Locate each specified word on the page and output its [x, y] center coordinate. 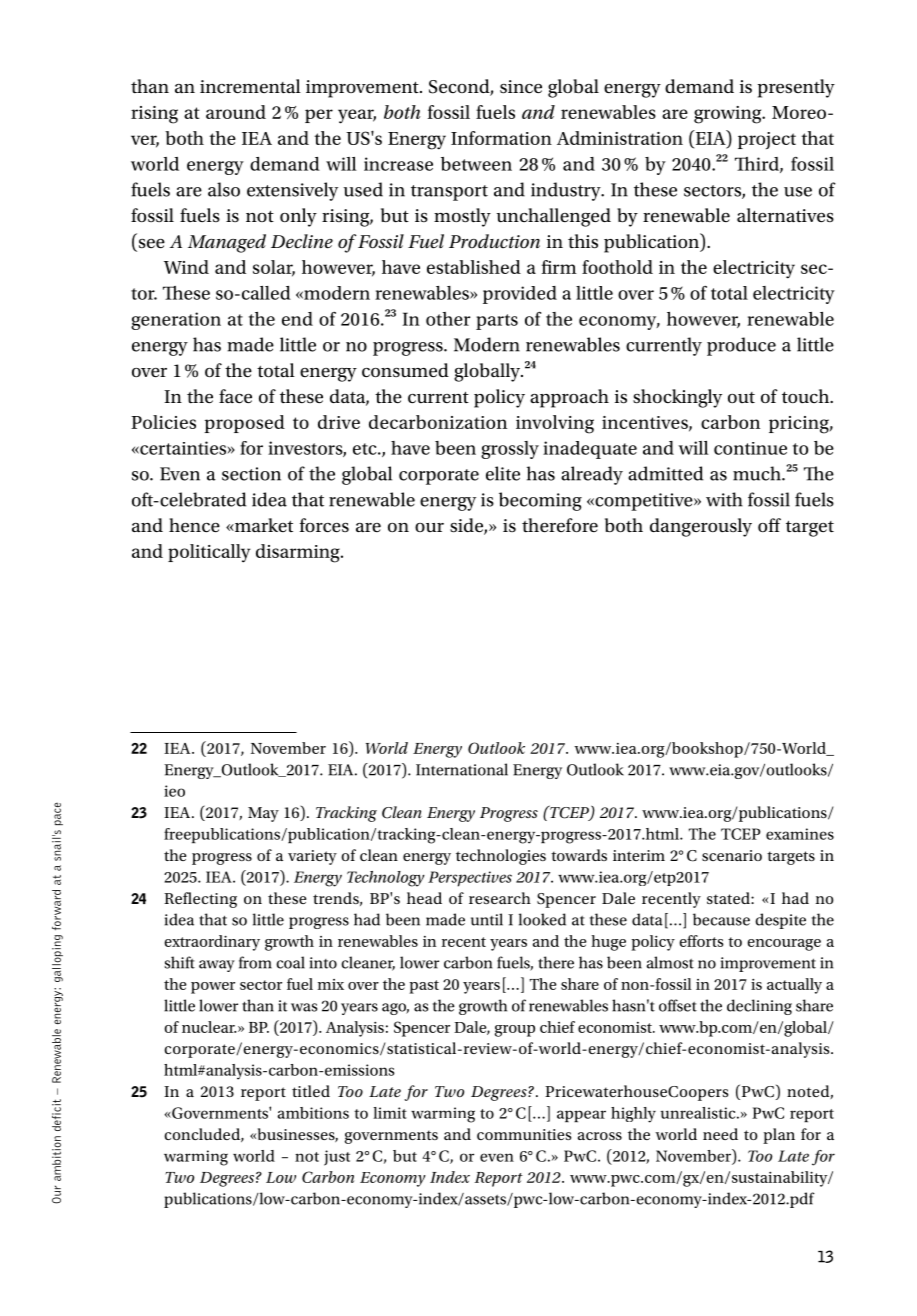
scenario [732, 855]
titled [311, 1091]
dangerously [701, 527]
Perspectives [470, 879]
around [236, 112]
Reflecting [200, 900]
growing [729, 115]
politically [209, 553]
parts [497, 322]
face [235, 396]
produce [741, 346]
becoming [540, 501]
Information [501, 138]
